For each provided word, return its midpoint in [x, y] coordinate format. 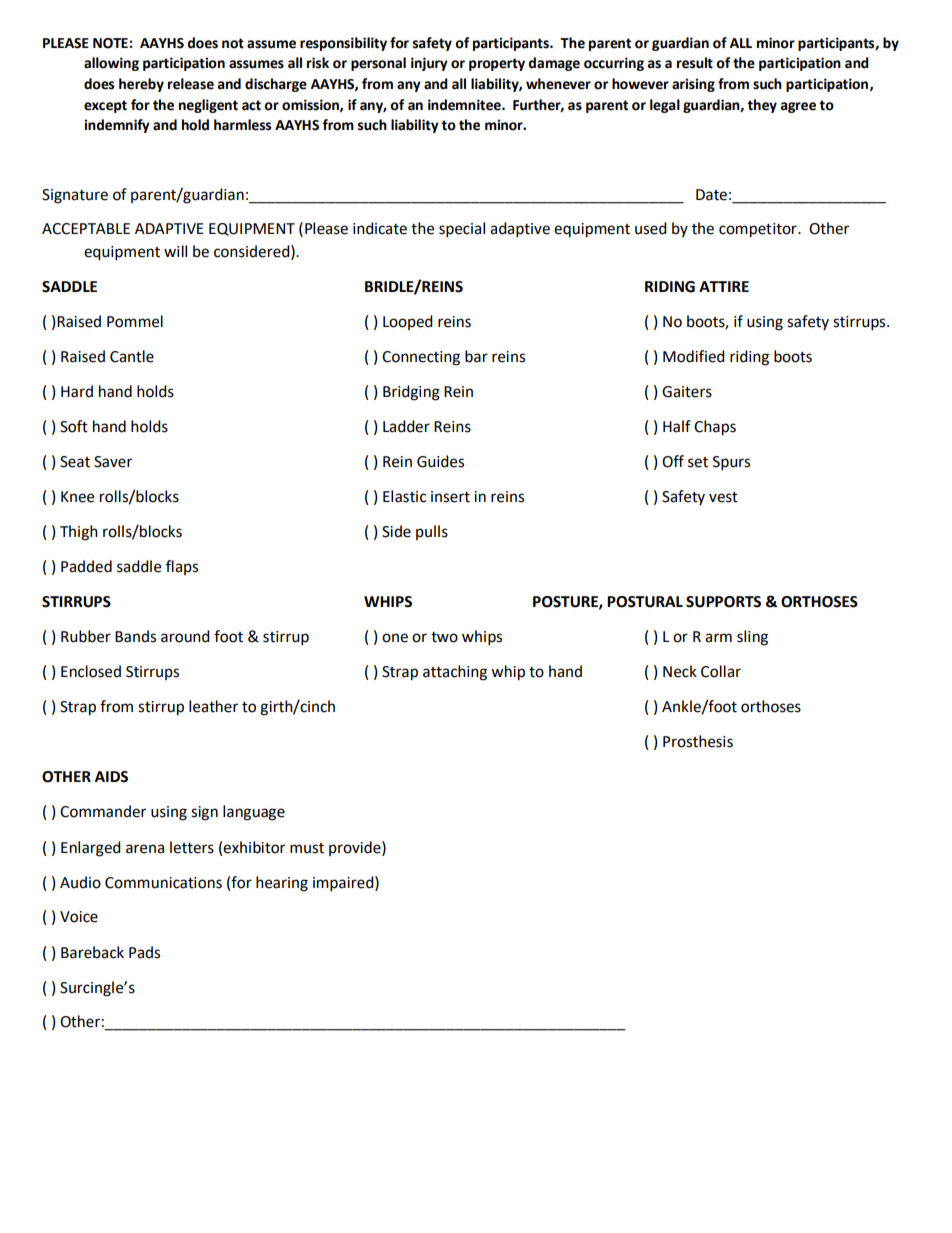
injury [429, 64]
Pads [144, 952]
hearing [282, 884]
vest [723, 497]
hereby [141, 85]
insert [450, 497]
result [695, 63]
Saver [113, 462]
